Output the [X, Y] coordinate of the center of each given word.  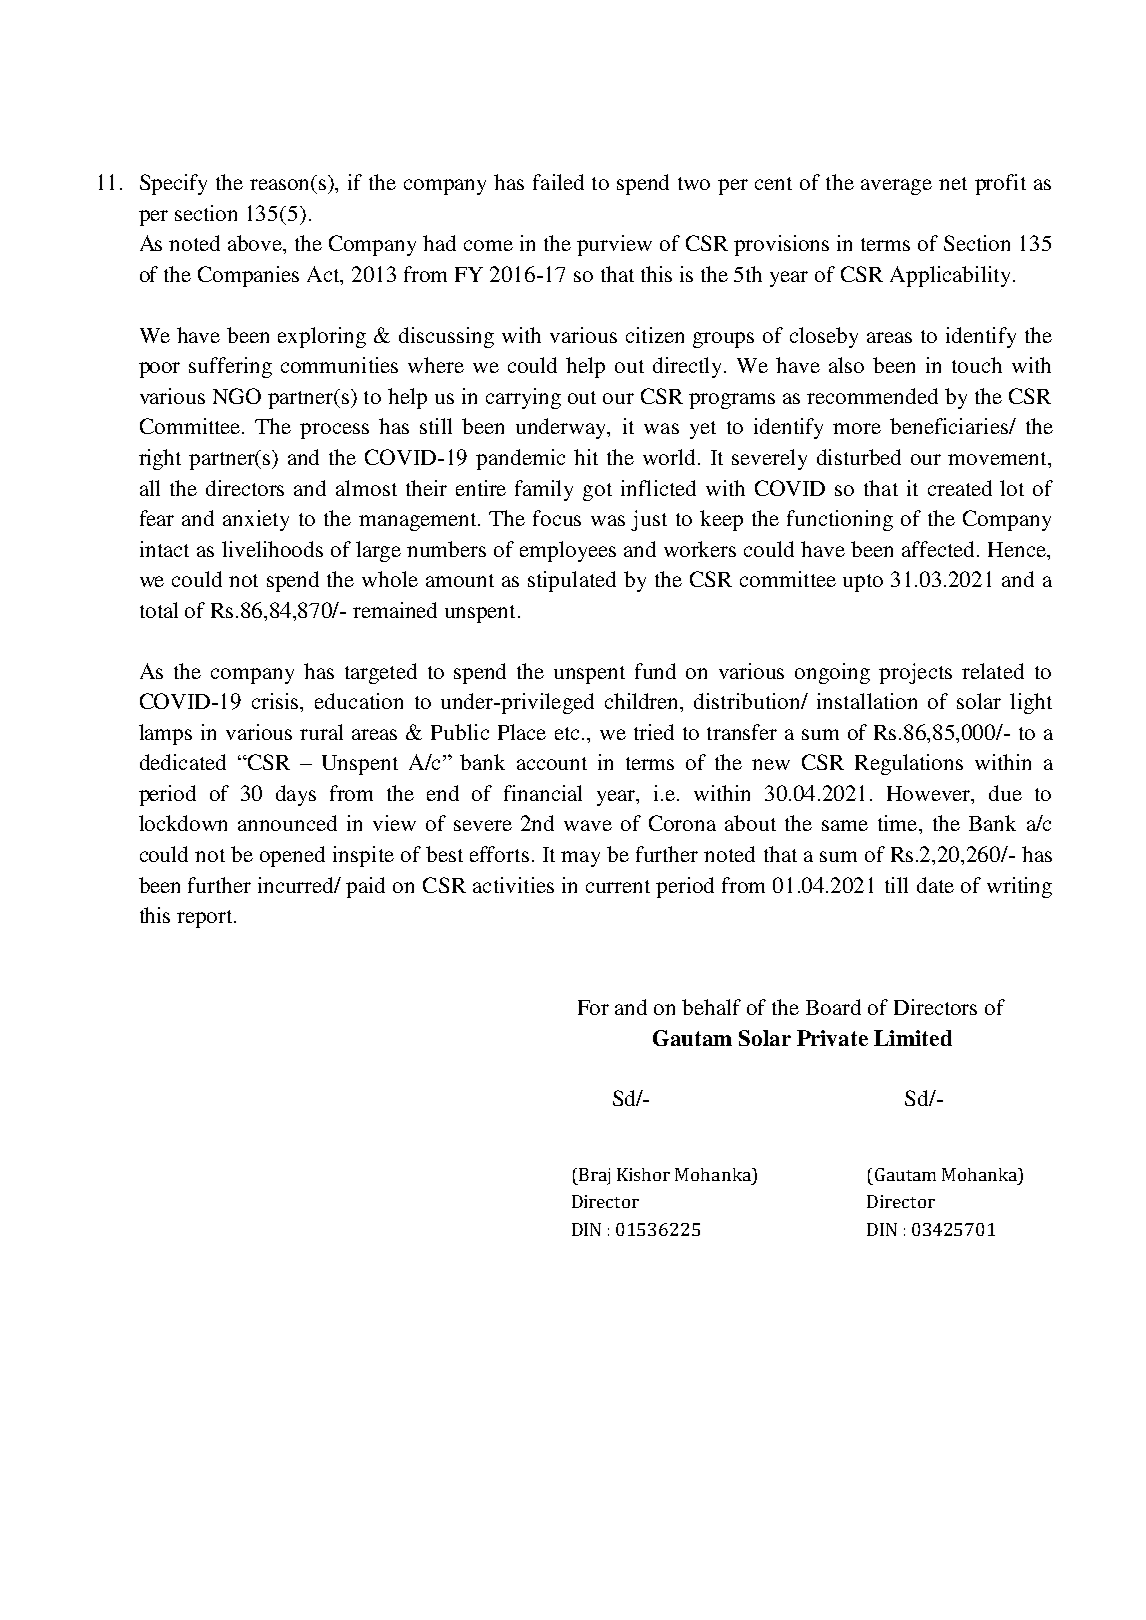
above [256, 244]
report [206, 919]
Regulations [909, 764]
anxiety [256, 520]
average [896, 187]
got [597, 492]
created [960, 488]
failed [558, 182]
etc [567, 733]
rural [321, 732]
